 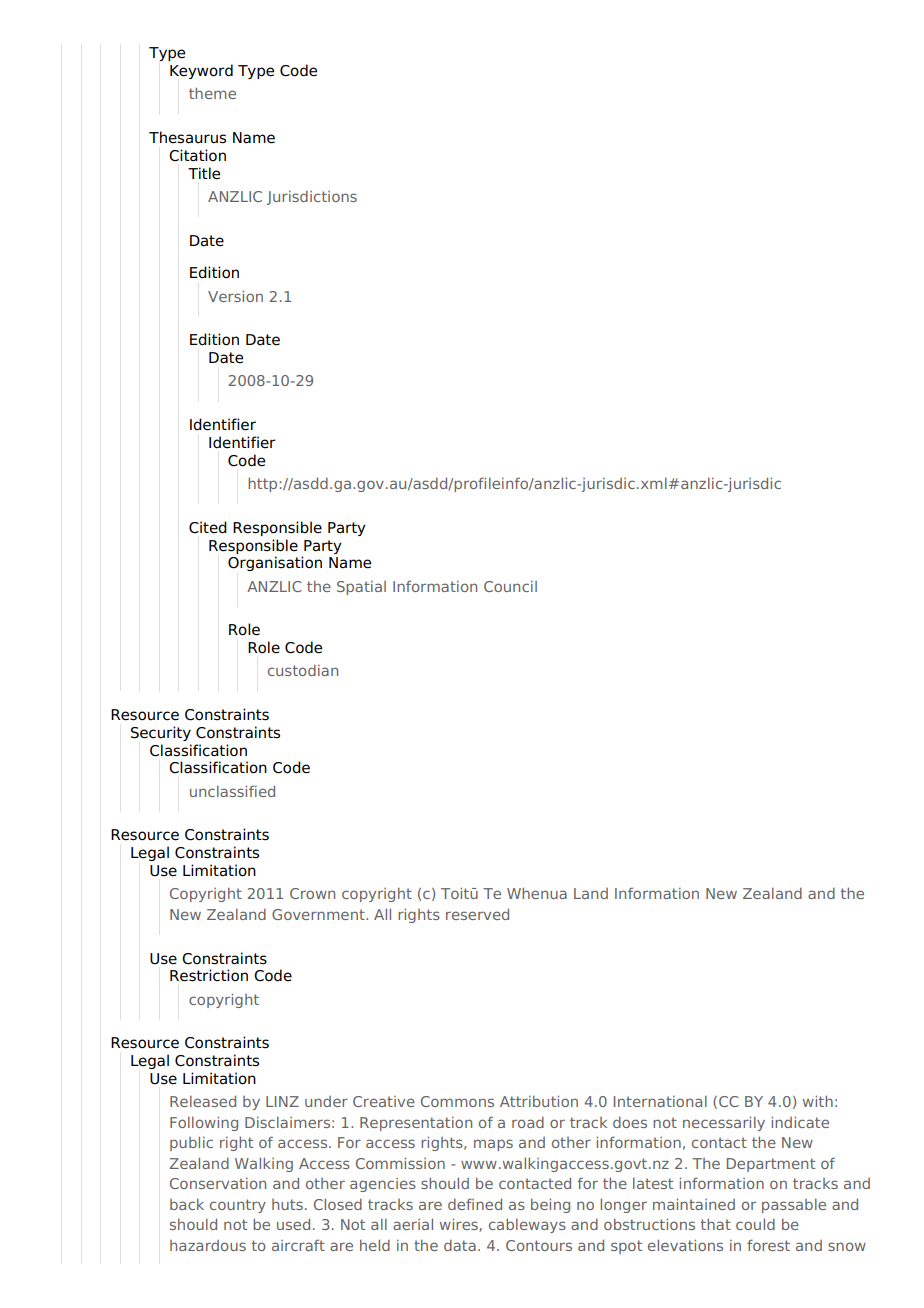 I want to click on theme, so click(x=212, y=93).
